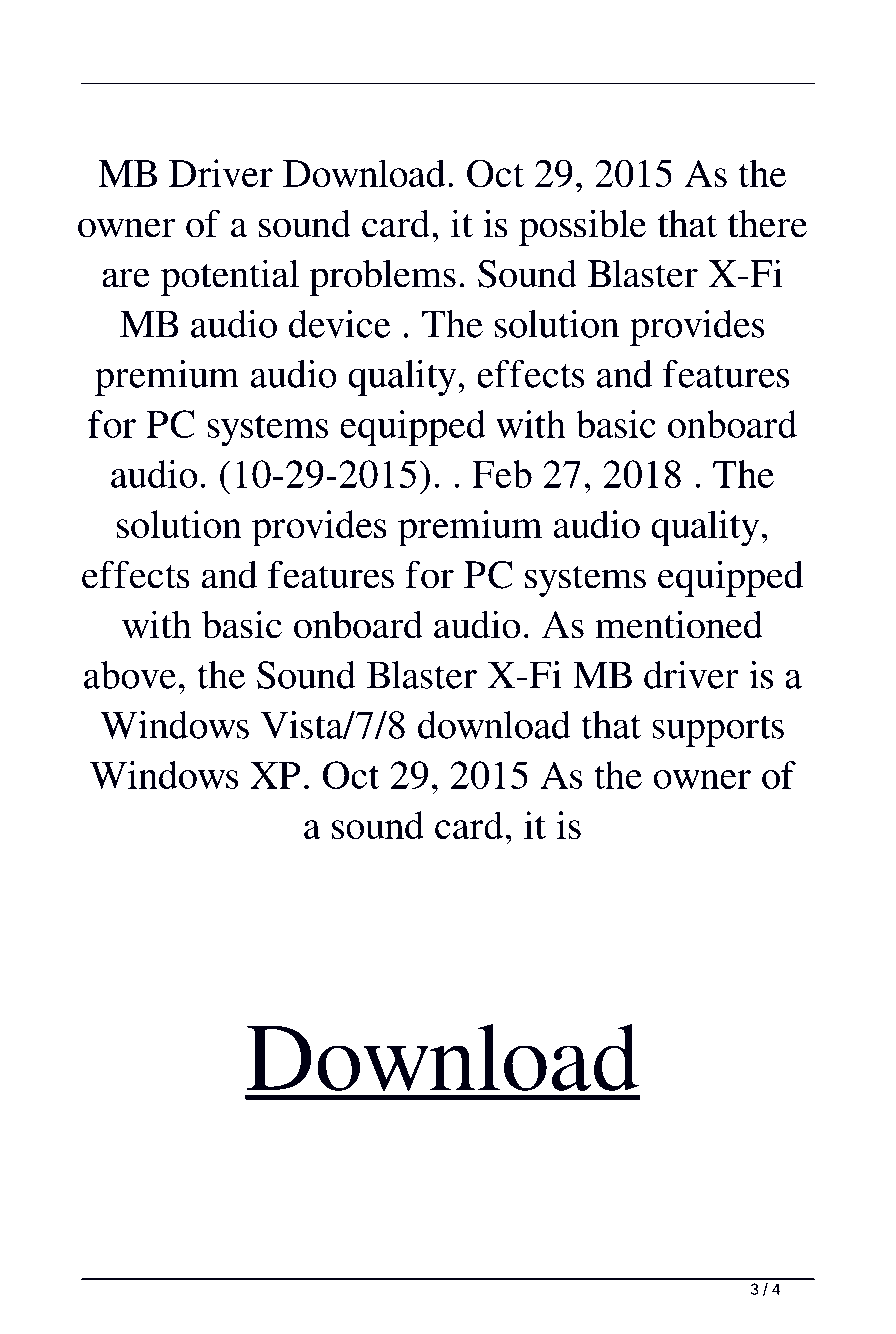 This document has width=896, height=1334. Describe the element at coordinates (340, 324) in the document. I see `device` at that location.
